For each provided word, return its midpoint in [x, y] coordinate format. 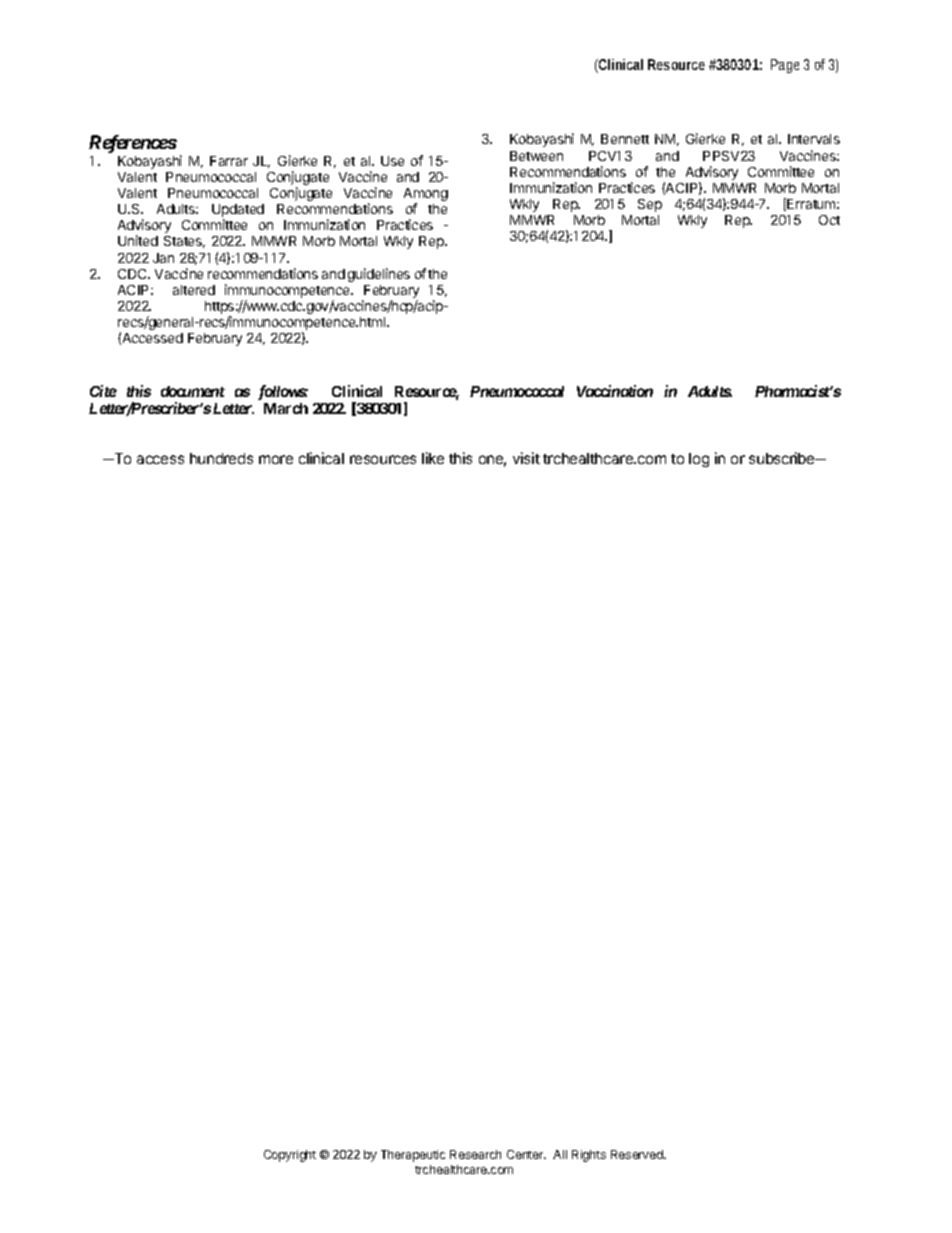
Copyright [290, 1156]
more [276, 459]
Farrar [229, 161]
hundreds [221, 458]
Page [785, 66]
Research [475, 1154]
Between [536, 156]
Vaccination [615, 391]
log [699, 460]
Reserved [638, 1154]
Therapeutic [413, 1156]
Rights [589, 1156]
